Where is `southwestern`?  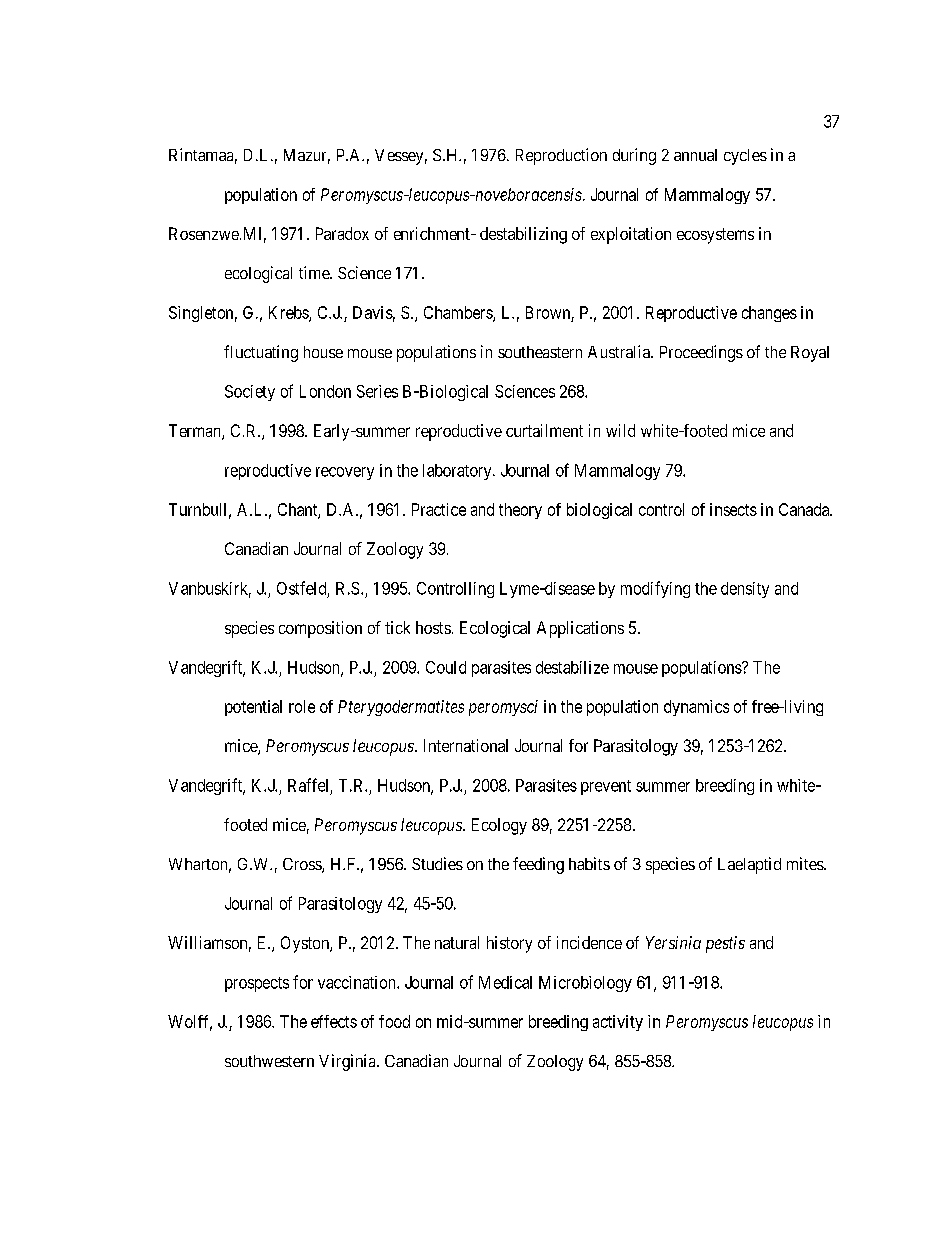
southwestern is located at coordinates (269, 1061).
